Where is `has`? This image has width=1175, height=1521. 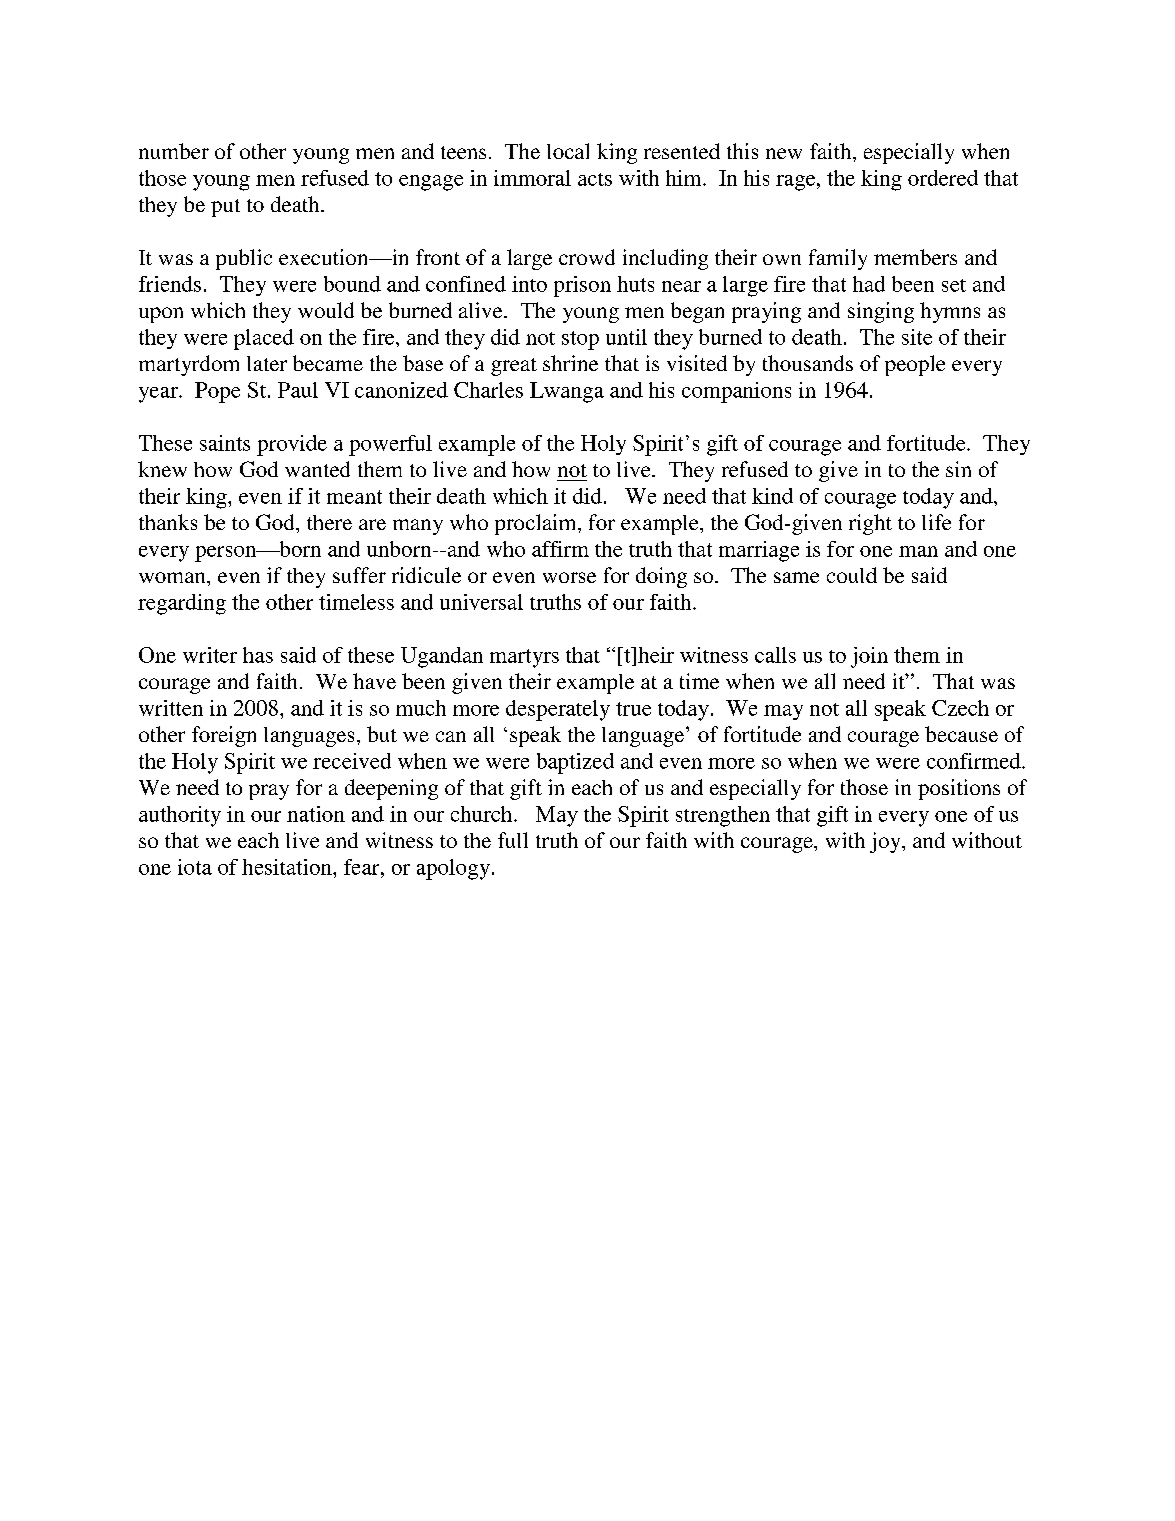 has is located at coordinates (258, 655).
